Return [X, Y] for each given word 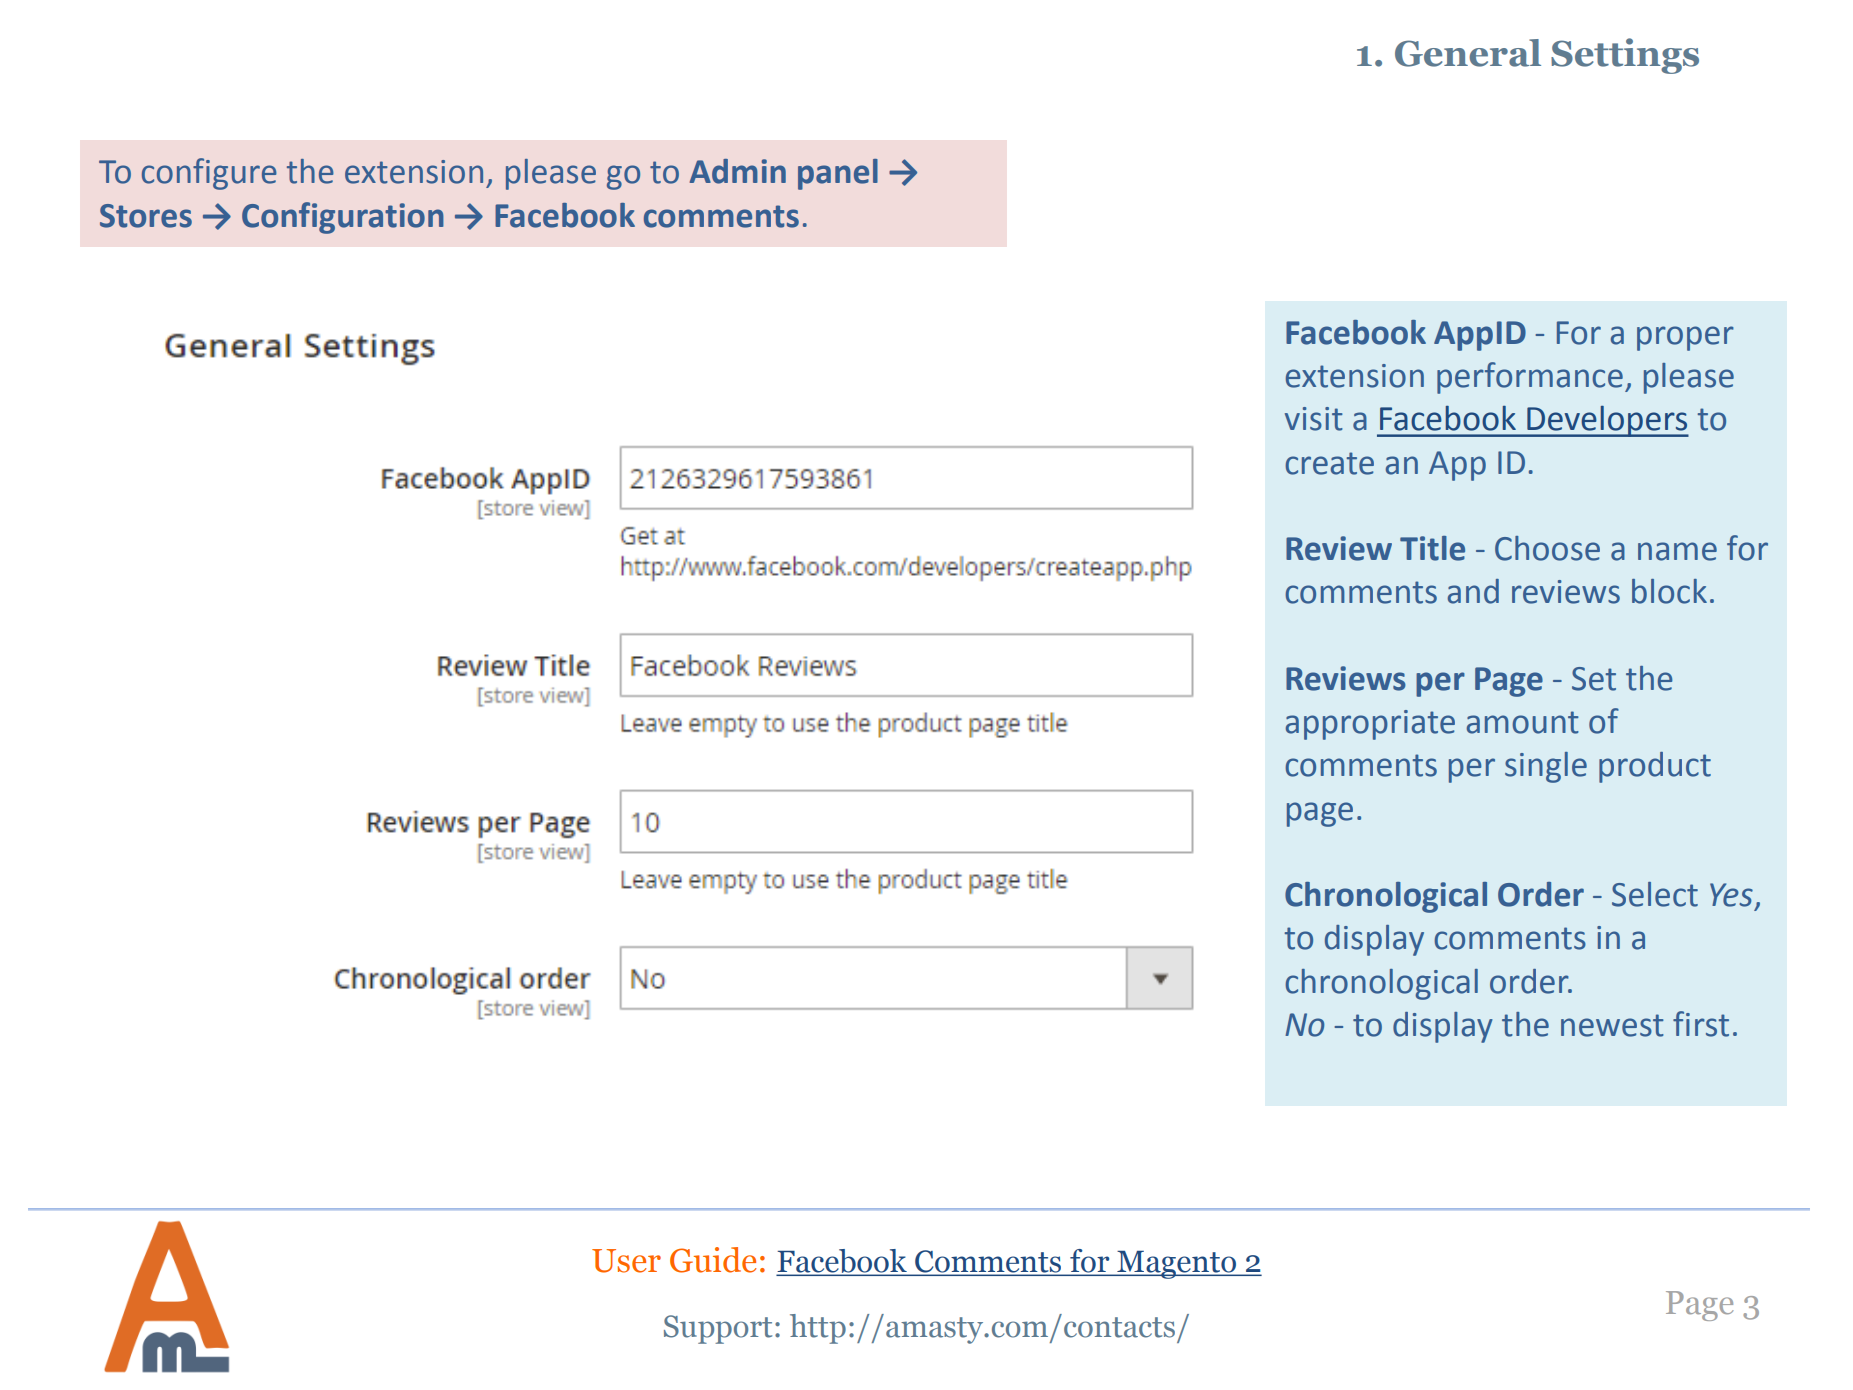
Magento [1176, 1265]
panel [838, 174]
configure [209, 174]
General [1468, 53]
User [626, 1261]
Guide [713, 1260]
